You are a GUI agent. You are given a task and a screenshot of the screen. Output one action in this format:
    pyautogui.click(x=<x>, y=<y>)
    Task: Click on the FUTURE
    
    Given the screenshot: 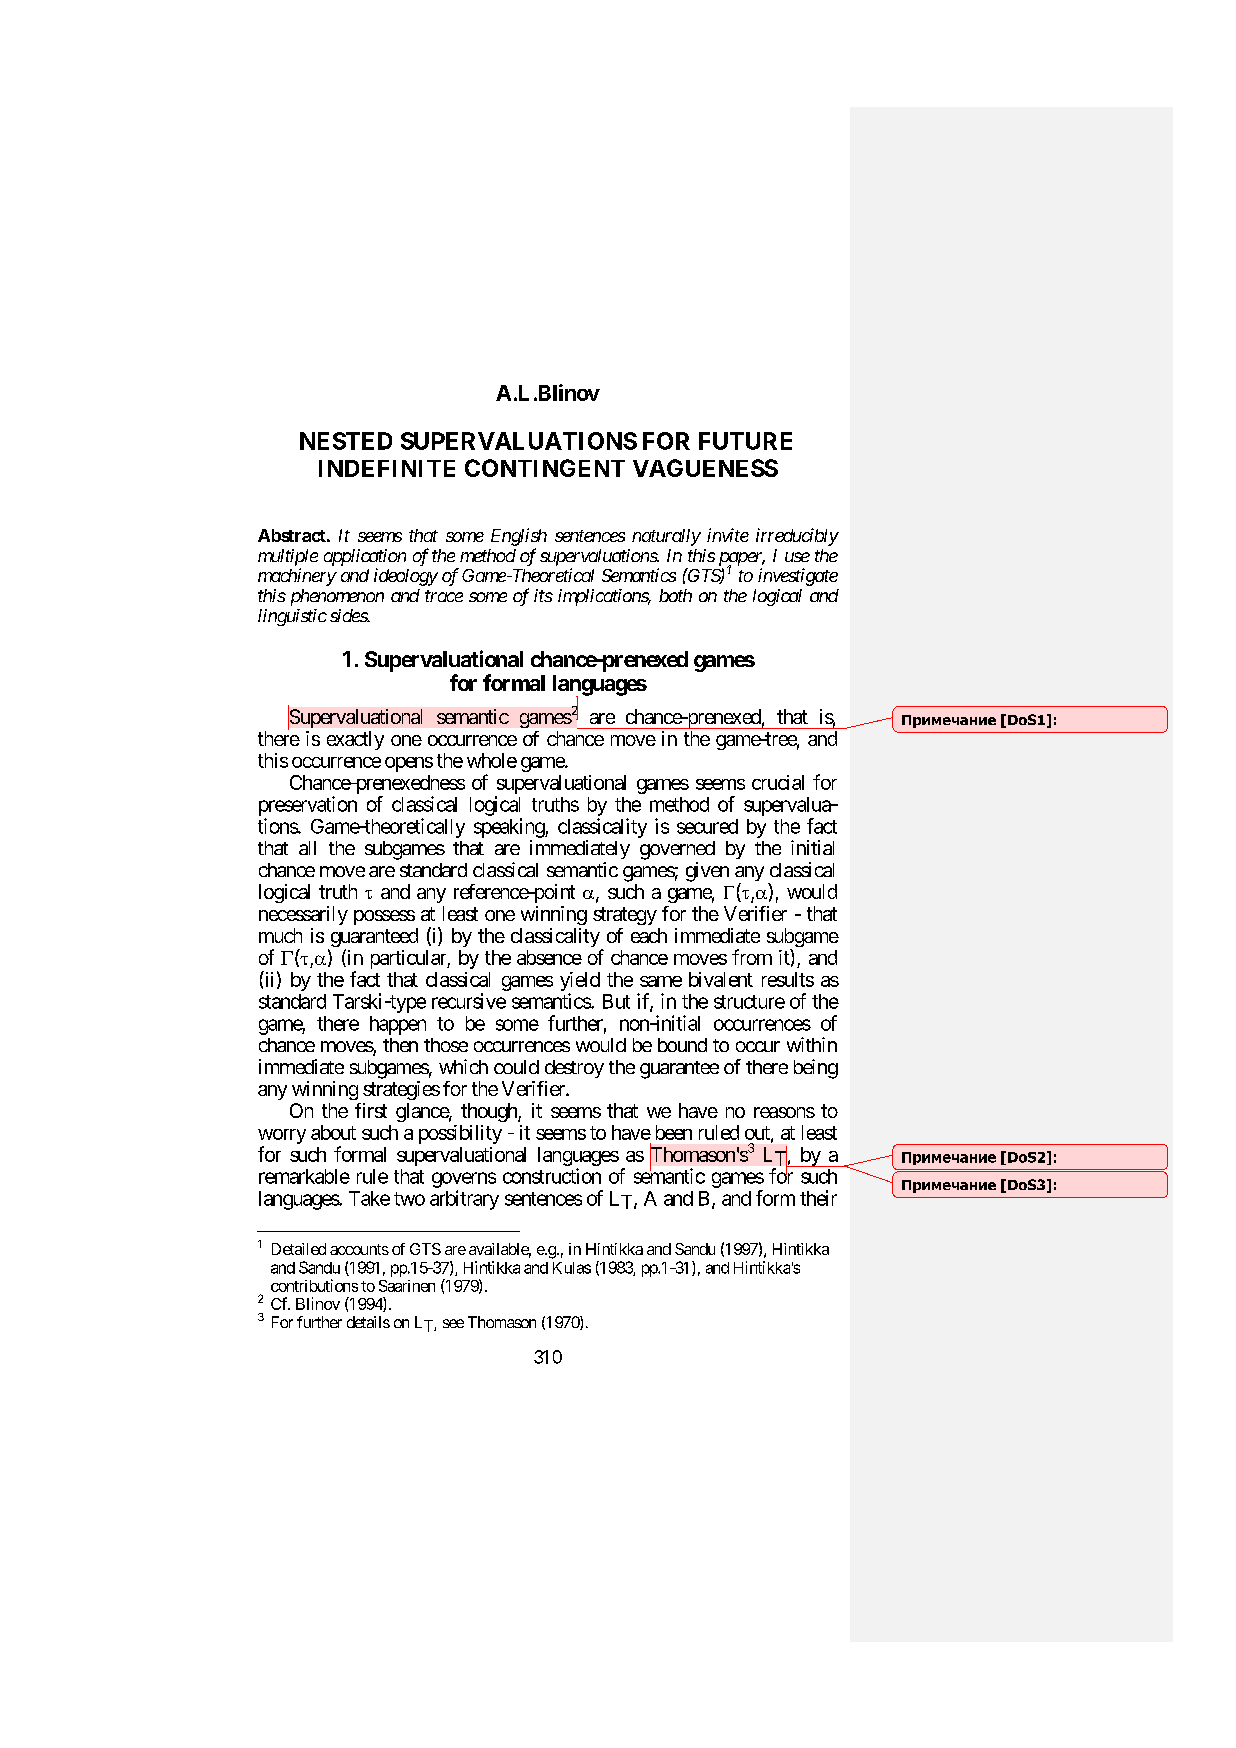 What is the action you would take?
    pyautogui.click(x=745, y=441)
